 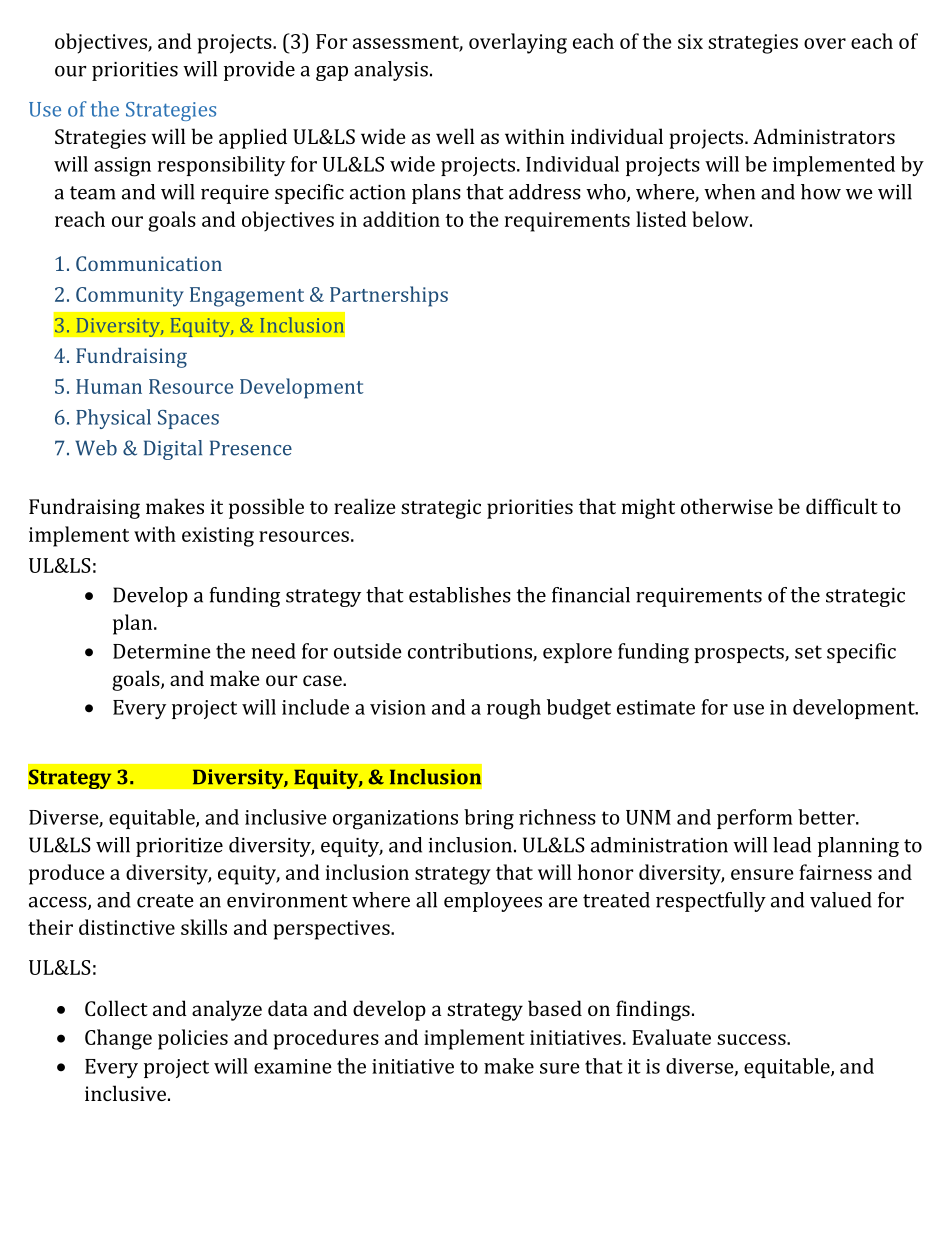 What do you see at coordinates (259, 71) in the page?
I see `provide` at bounding box center [259, 71].
